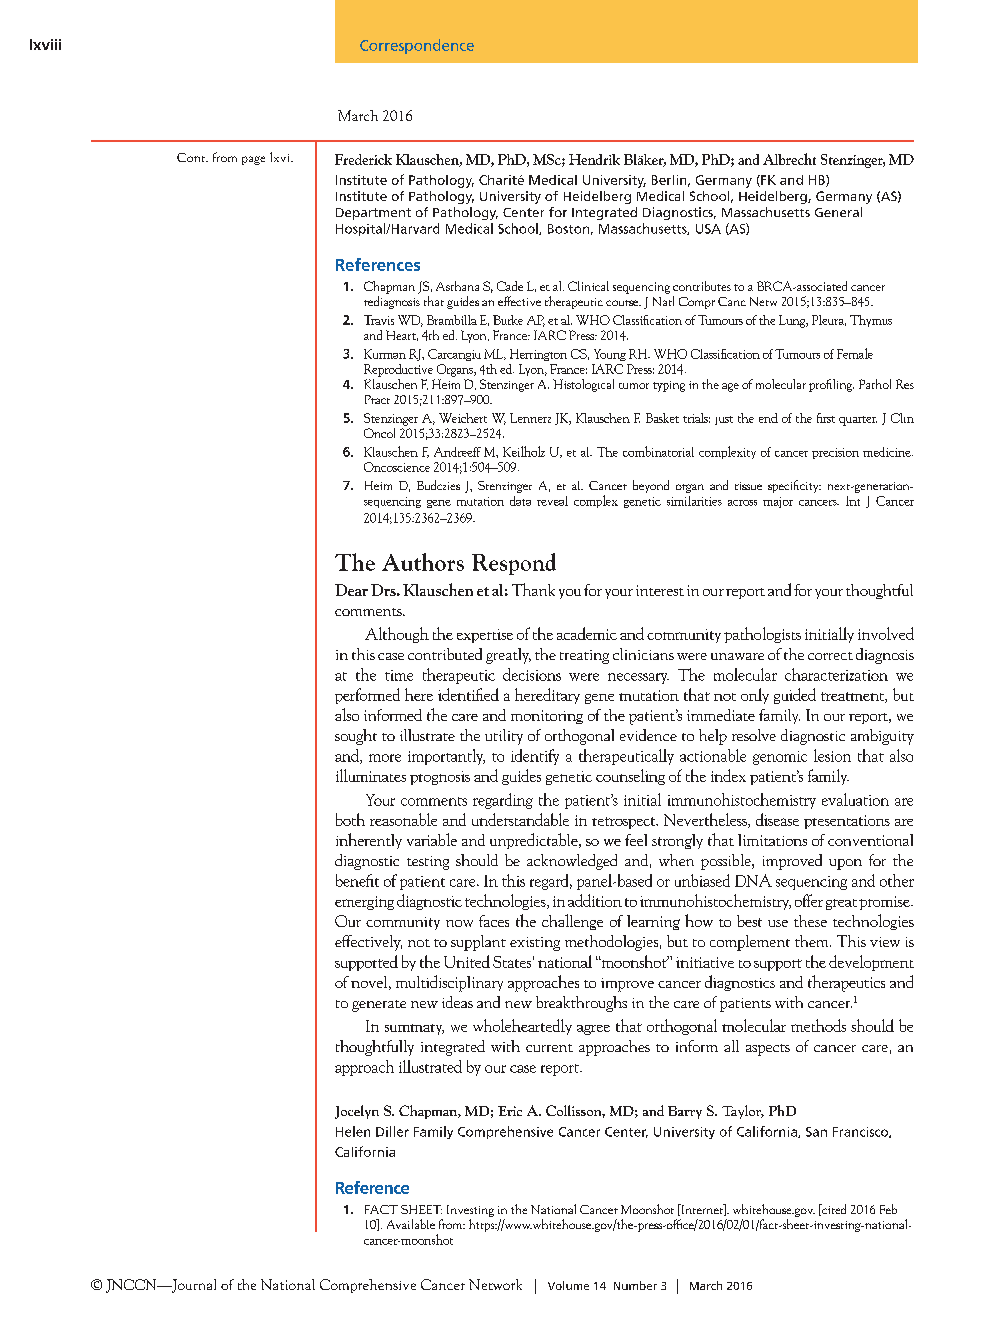 This page has width=989, height=1323. I want to click on cited, so click(833, 1210).
